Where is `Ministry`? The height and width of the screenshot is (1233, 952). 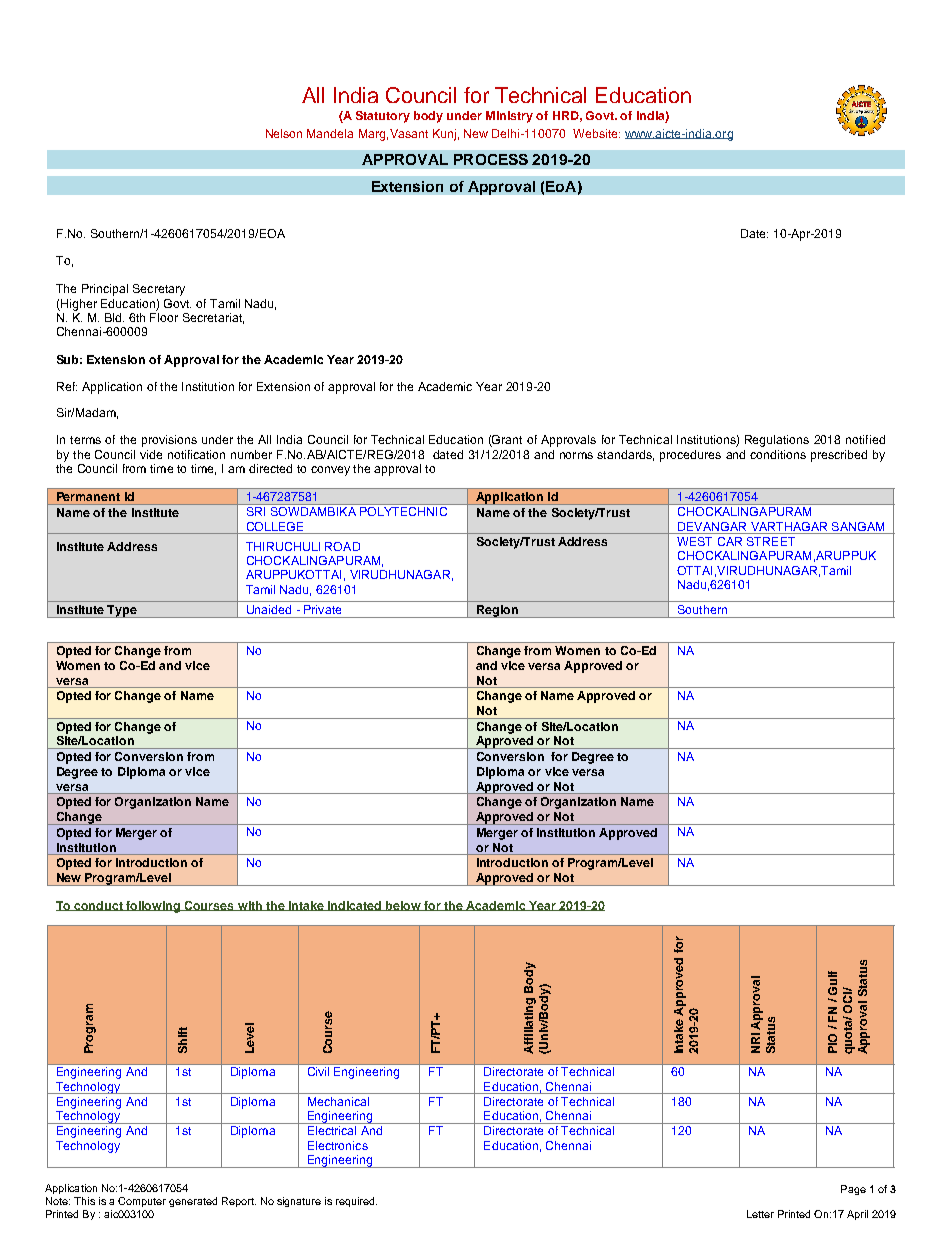
Ministry is located at coordinates (509, 117).
